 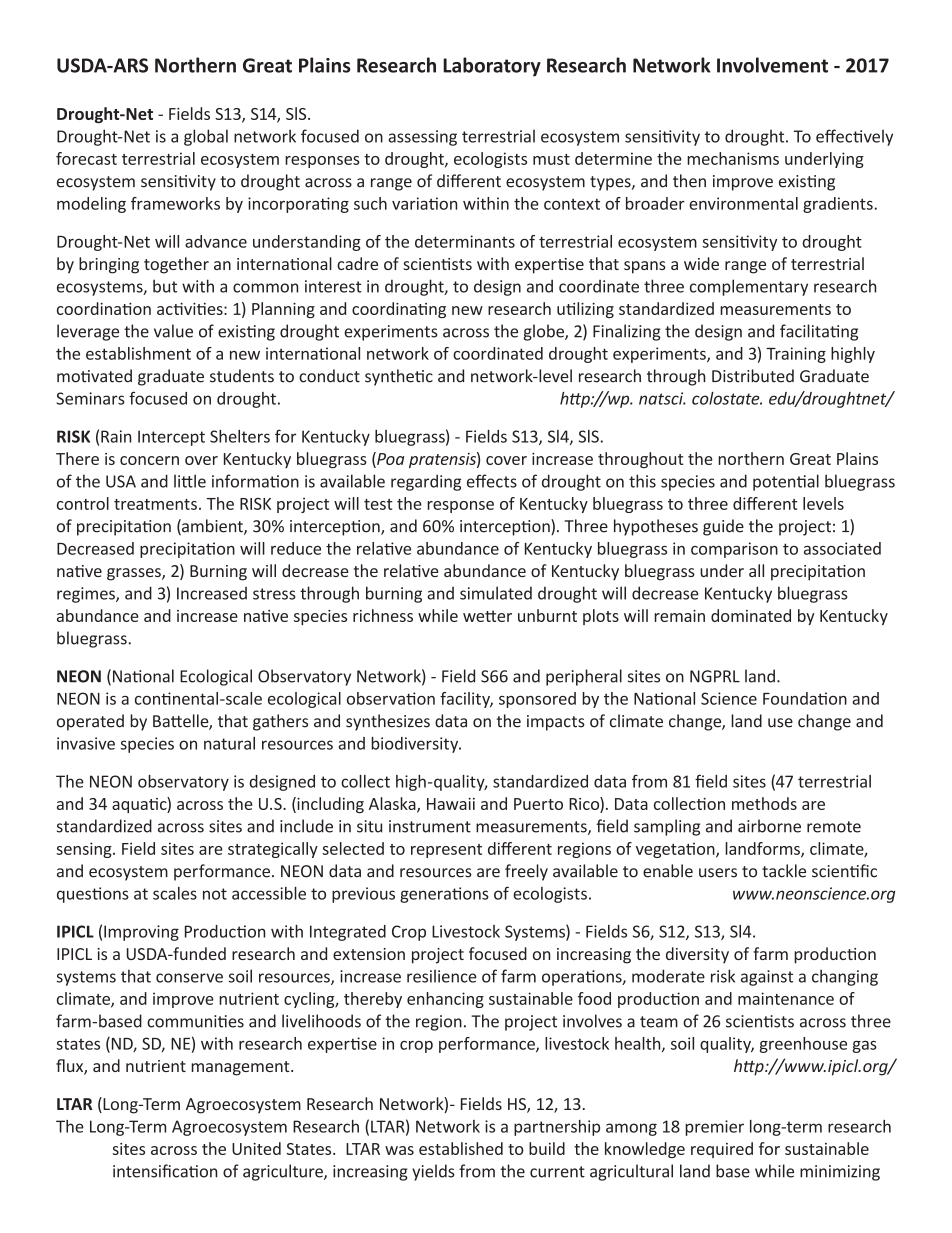 I want to click on Involvement, so click(x=772, y=65).
